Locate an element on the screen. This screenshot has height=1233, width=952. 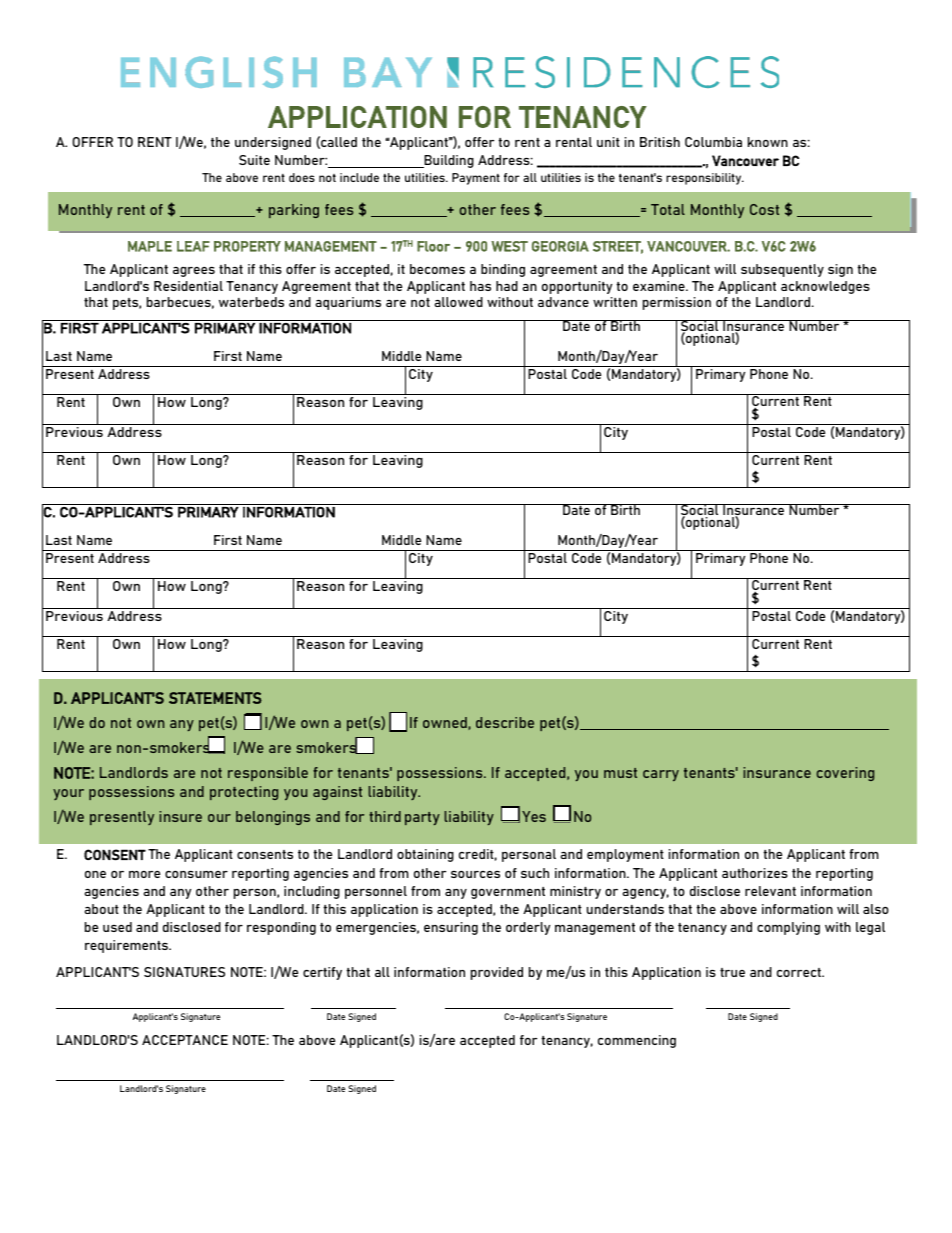
Suite is located at coordinates (254, 160).
